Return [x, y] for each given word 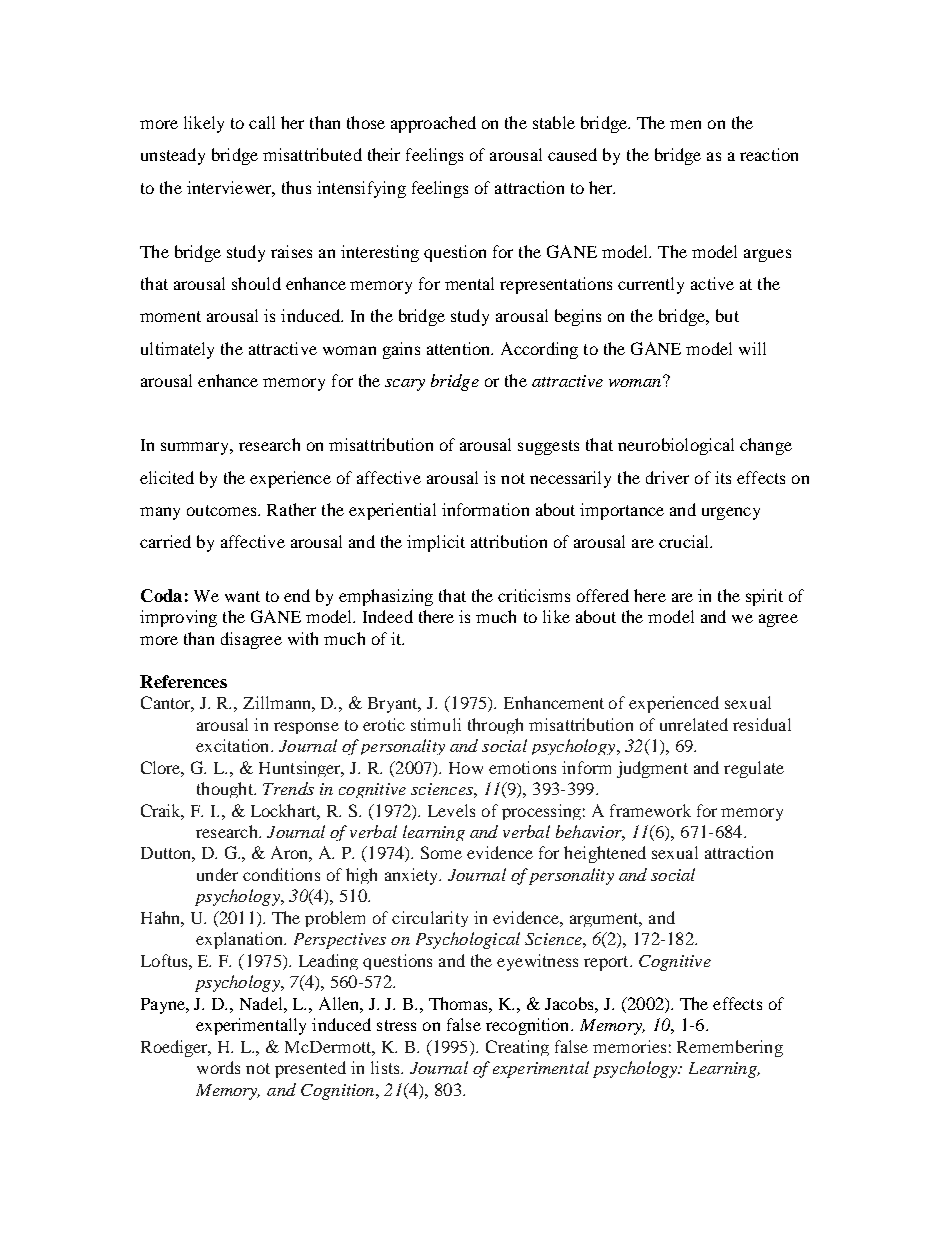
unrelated [694, 724]
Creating [517, 1048]
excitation [234, 745]
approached [433, 124]
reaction [769, 154]
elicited [167, 477]
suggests [548, 447]
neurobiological [676, 446]
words [218, 1067]
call [262, 122]
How [466, 768]
